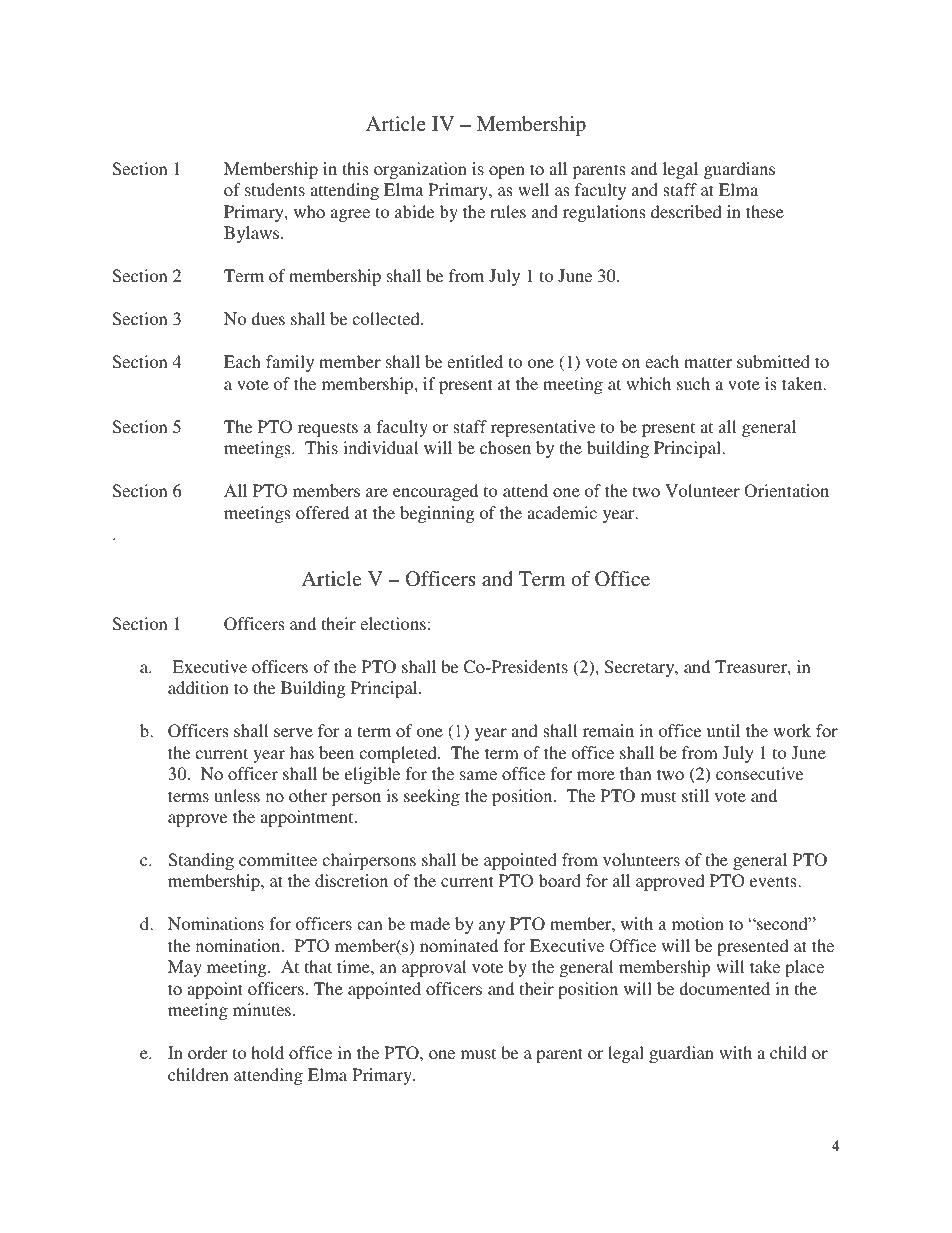  Describe the element at coordinates (393, 623) in the image. I see `elections` at that location.
